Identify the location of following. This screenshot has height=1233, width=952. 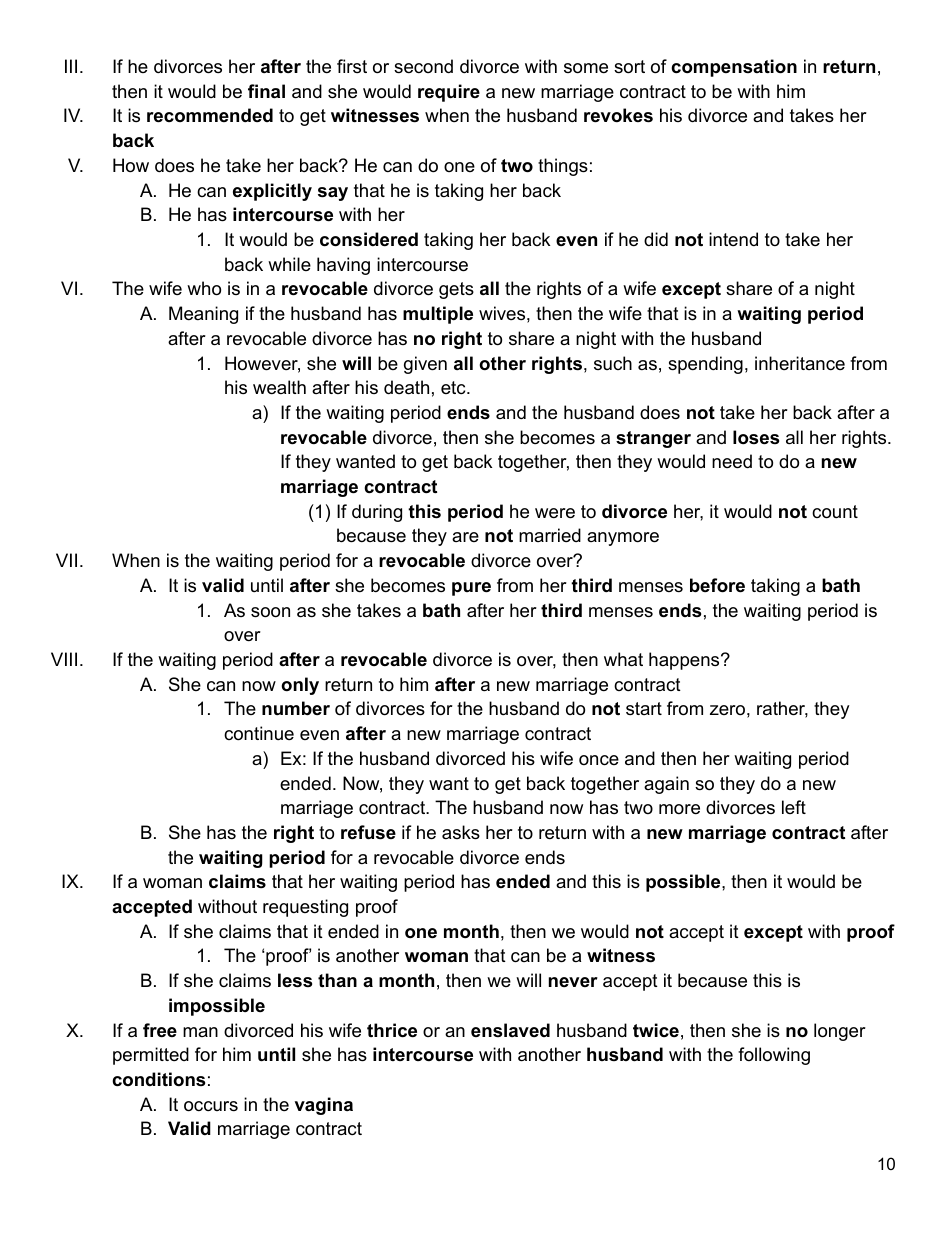
(774, 1056).
